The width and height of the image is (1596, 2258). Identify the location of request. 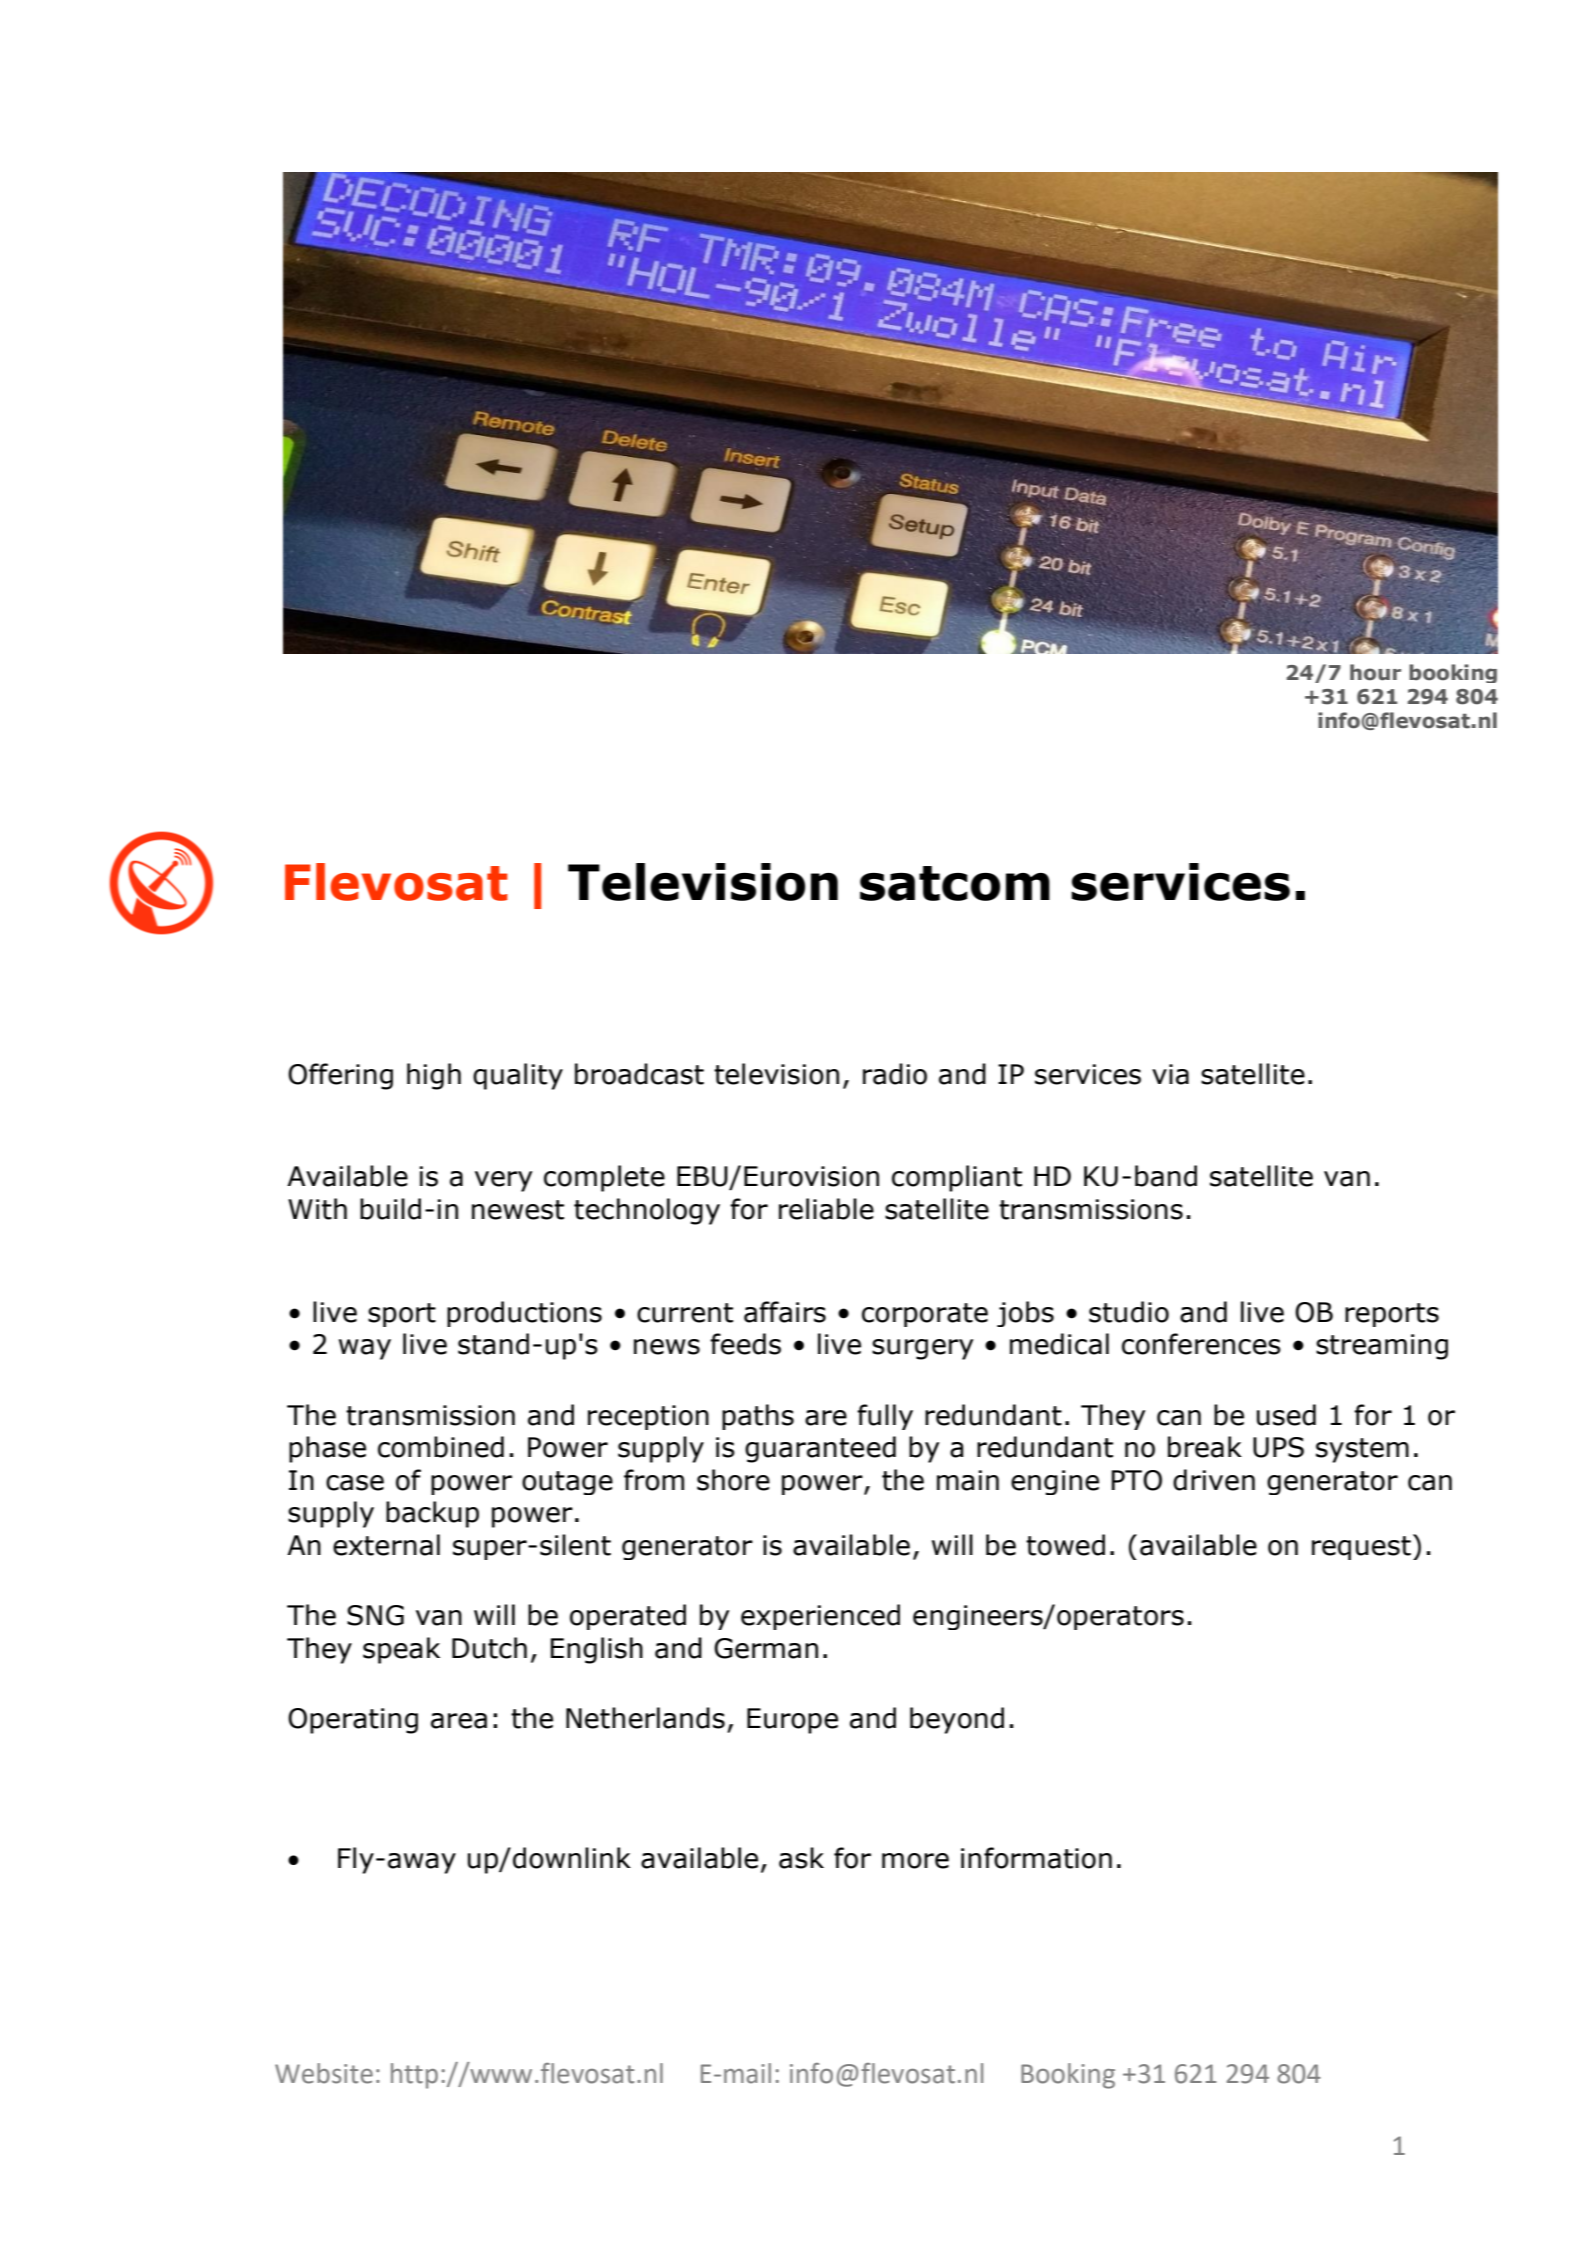
(1361, 1548).
